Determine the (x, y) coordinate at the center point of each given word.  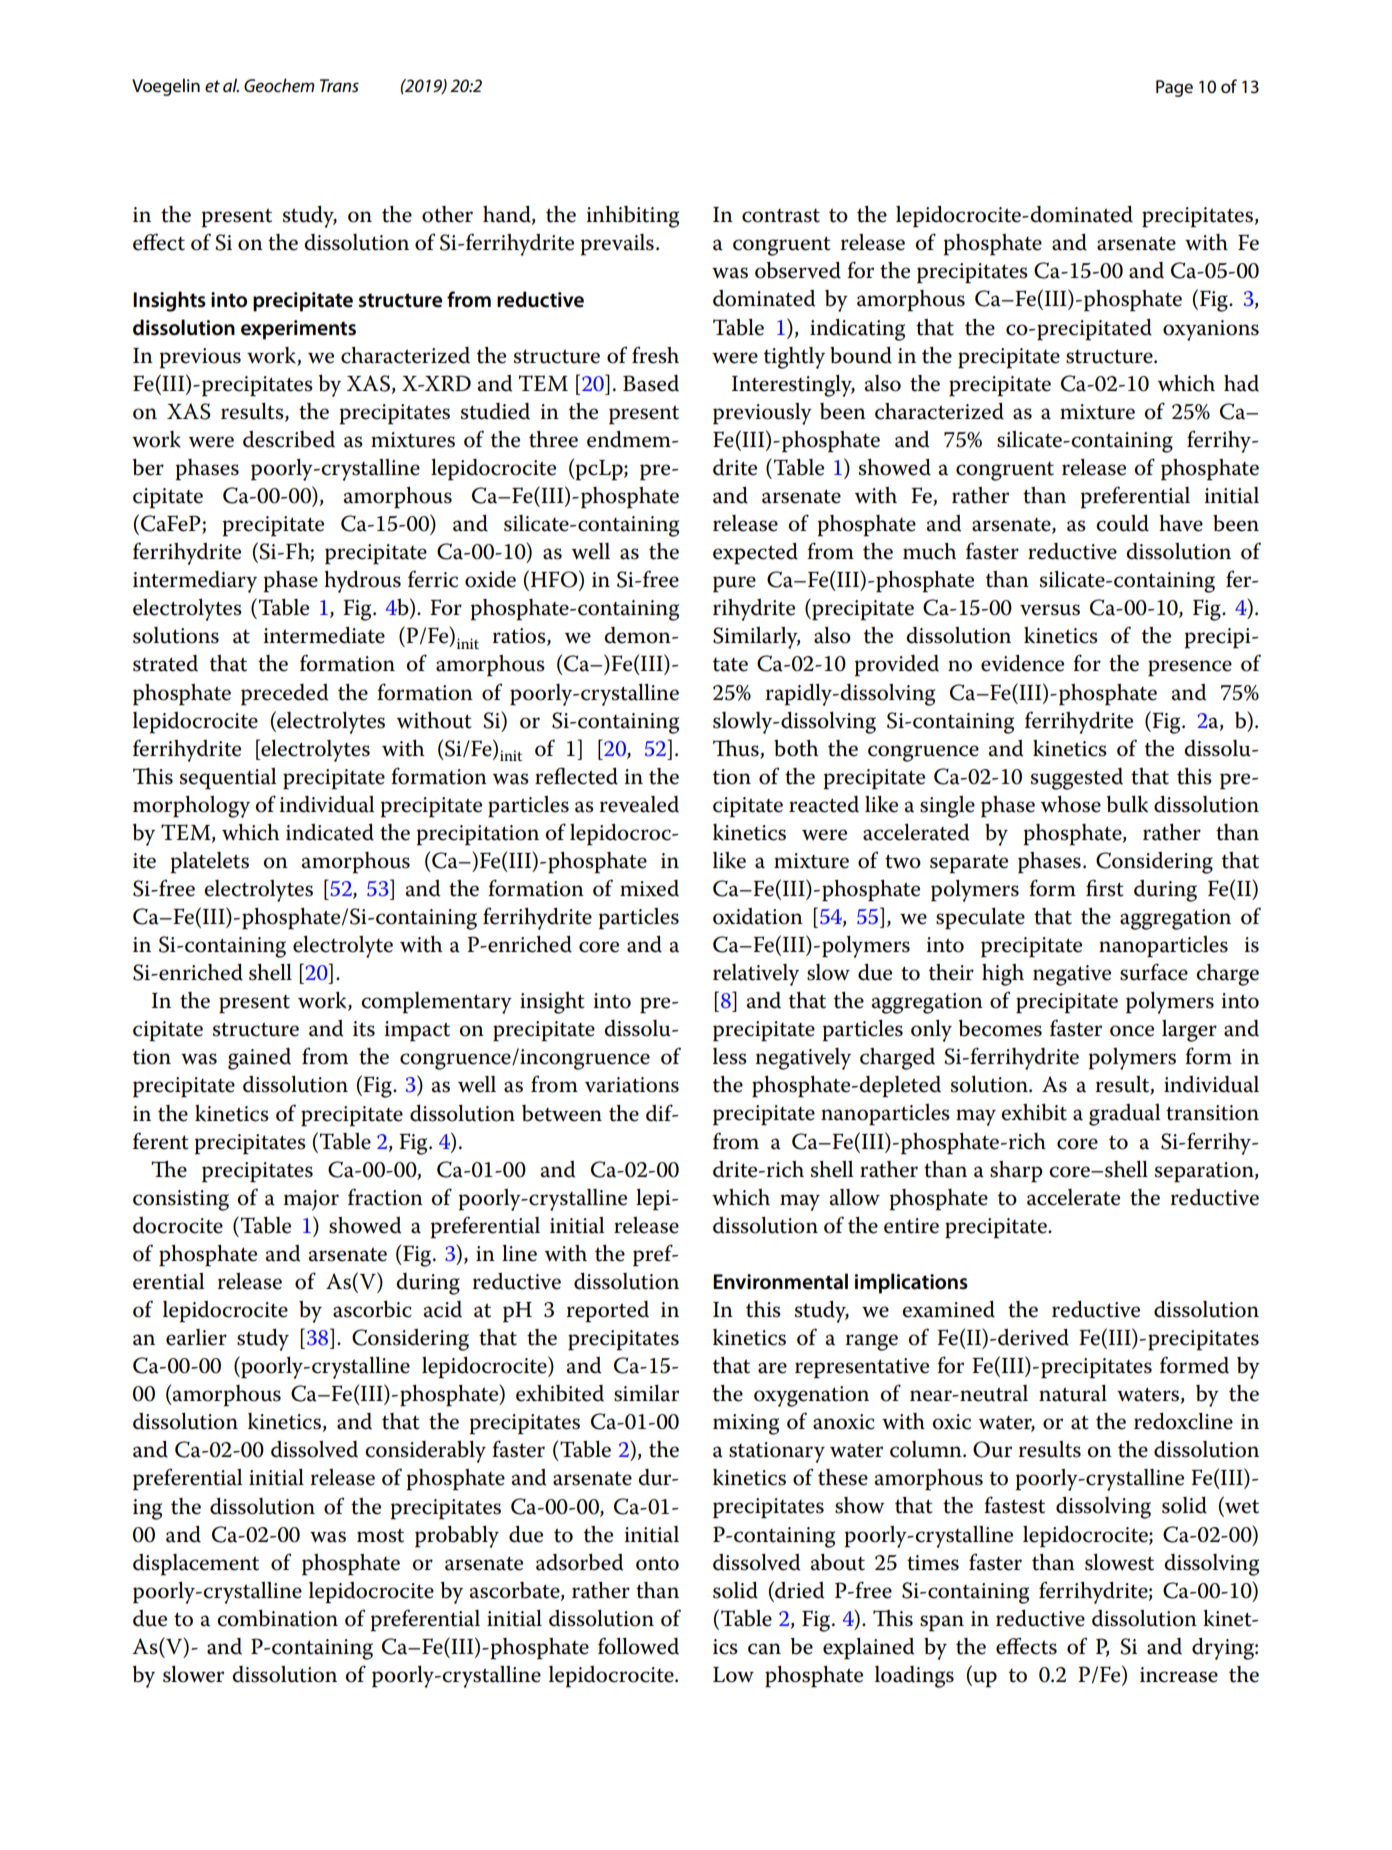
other (447, 214)
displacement (196, 1565)
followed (638, 1646)
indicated (330, 832)
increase (1179, 1675)
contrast (781, 216)
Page (1174, 88)
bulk (1127, 804)
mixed (649, 888)
